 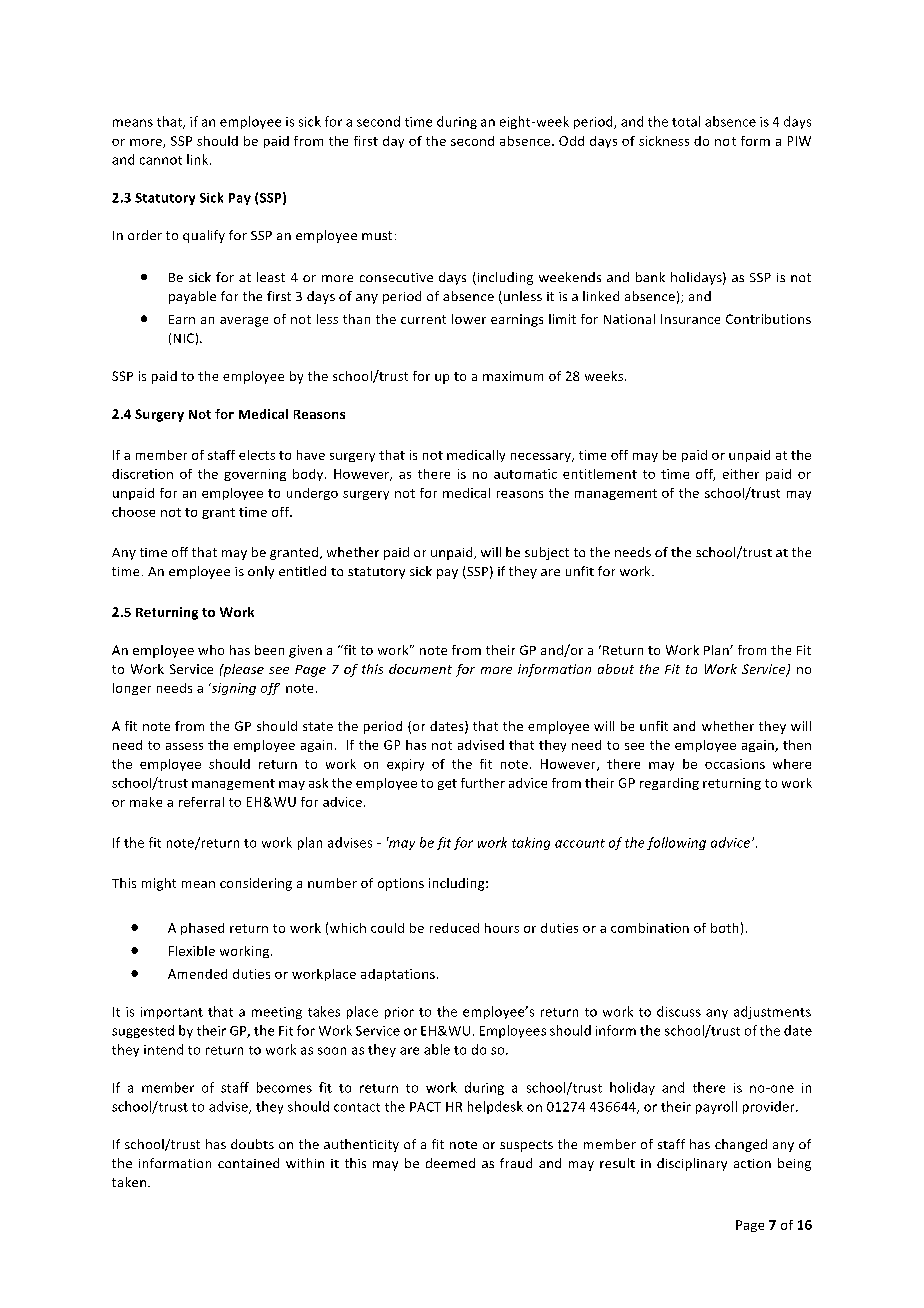 What do you see at coordinates (741, 474) in the image?
I see `either` at bounding box center [741, 474].
